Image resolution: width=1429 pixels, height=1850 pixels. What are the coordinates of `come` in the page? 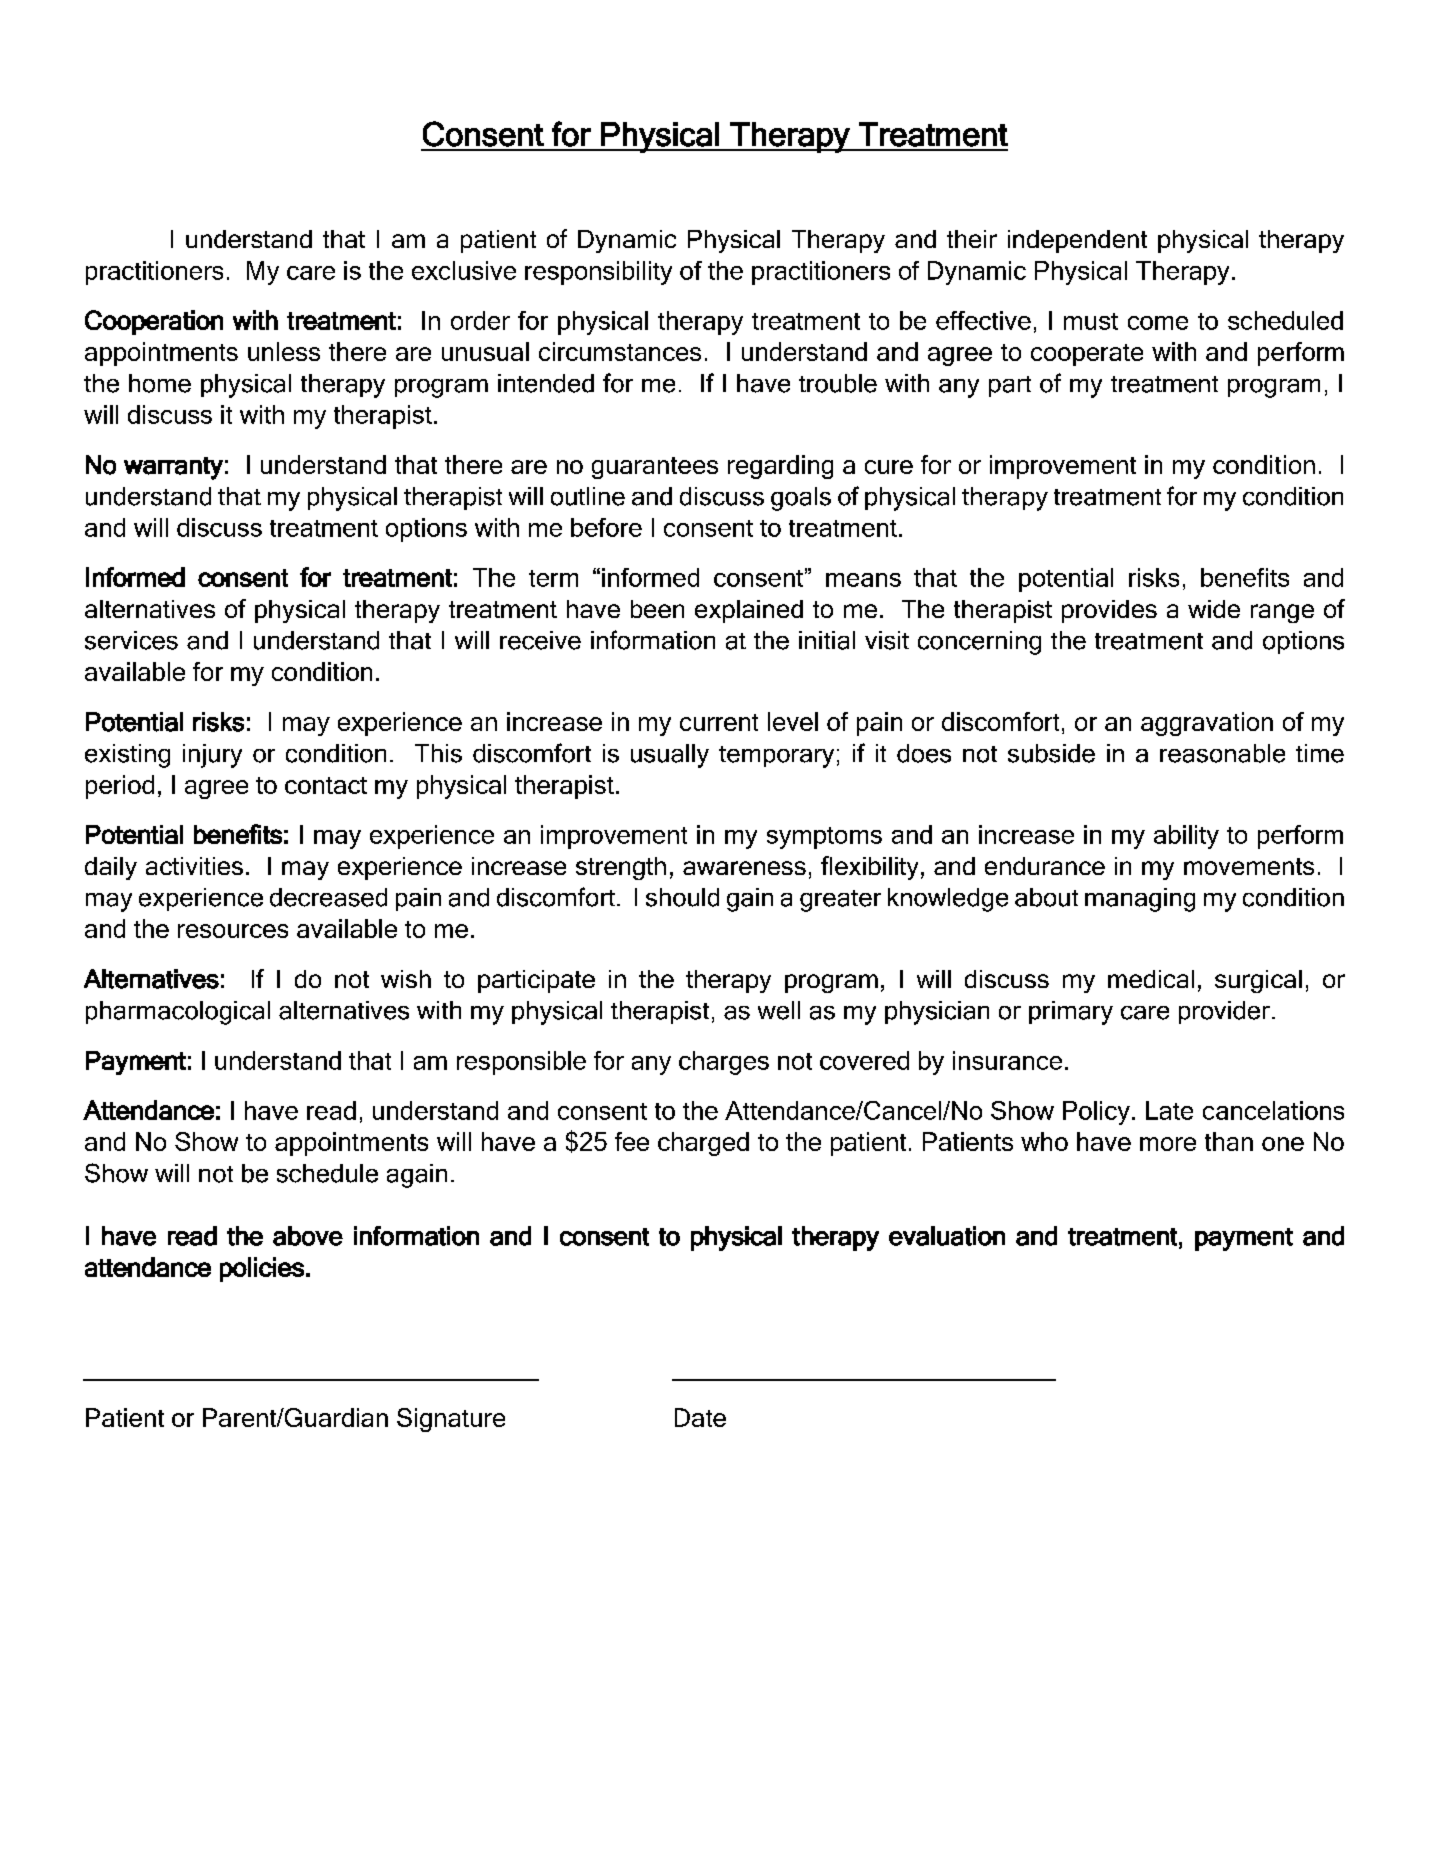 It's located at (1158, 323).
